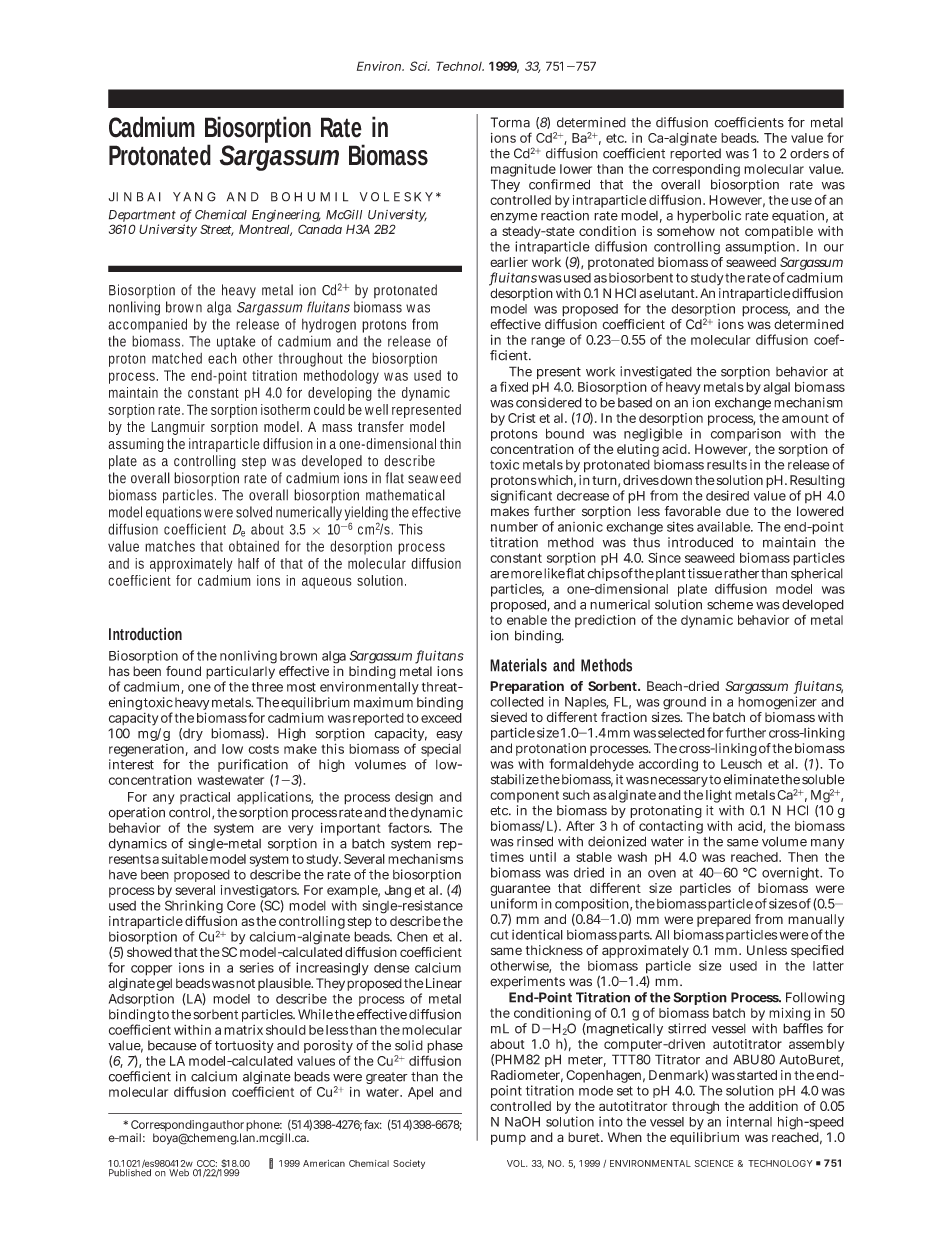 This screenshot has height=1233, width=952. Describe the element at coordinates (709, 216) in the screenshot. I see `hyperbolic` at that location.
